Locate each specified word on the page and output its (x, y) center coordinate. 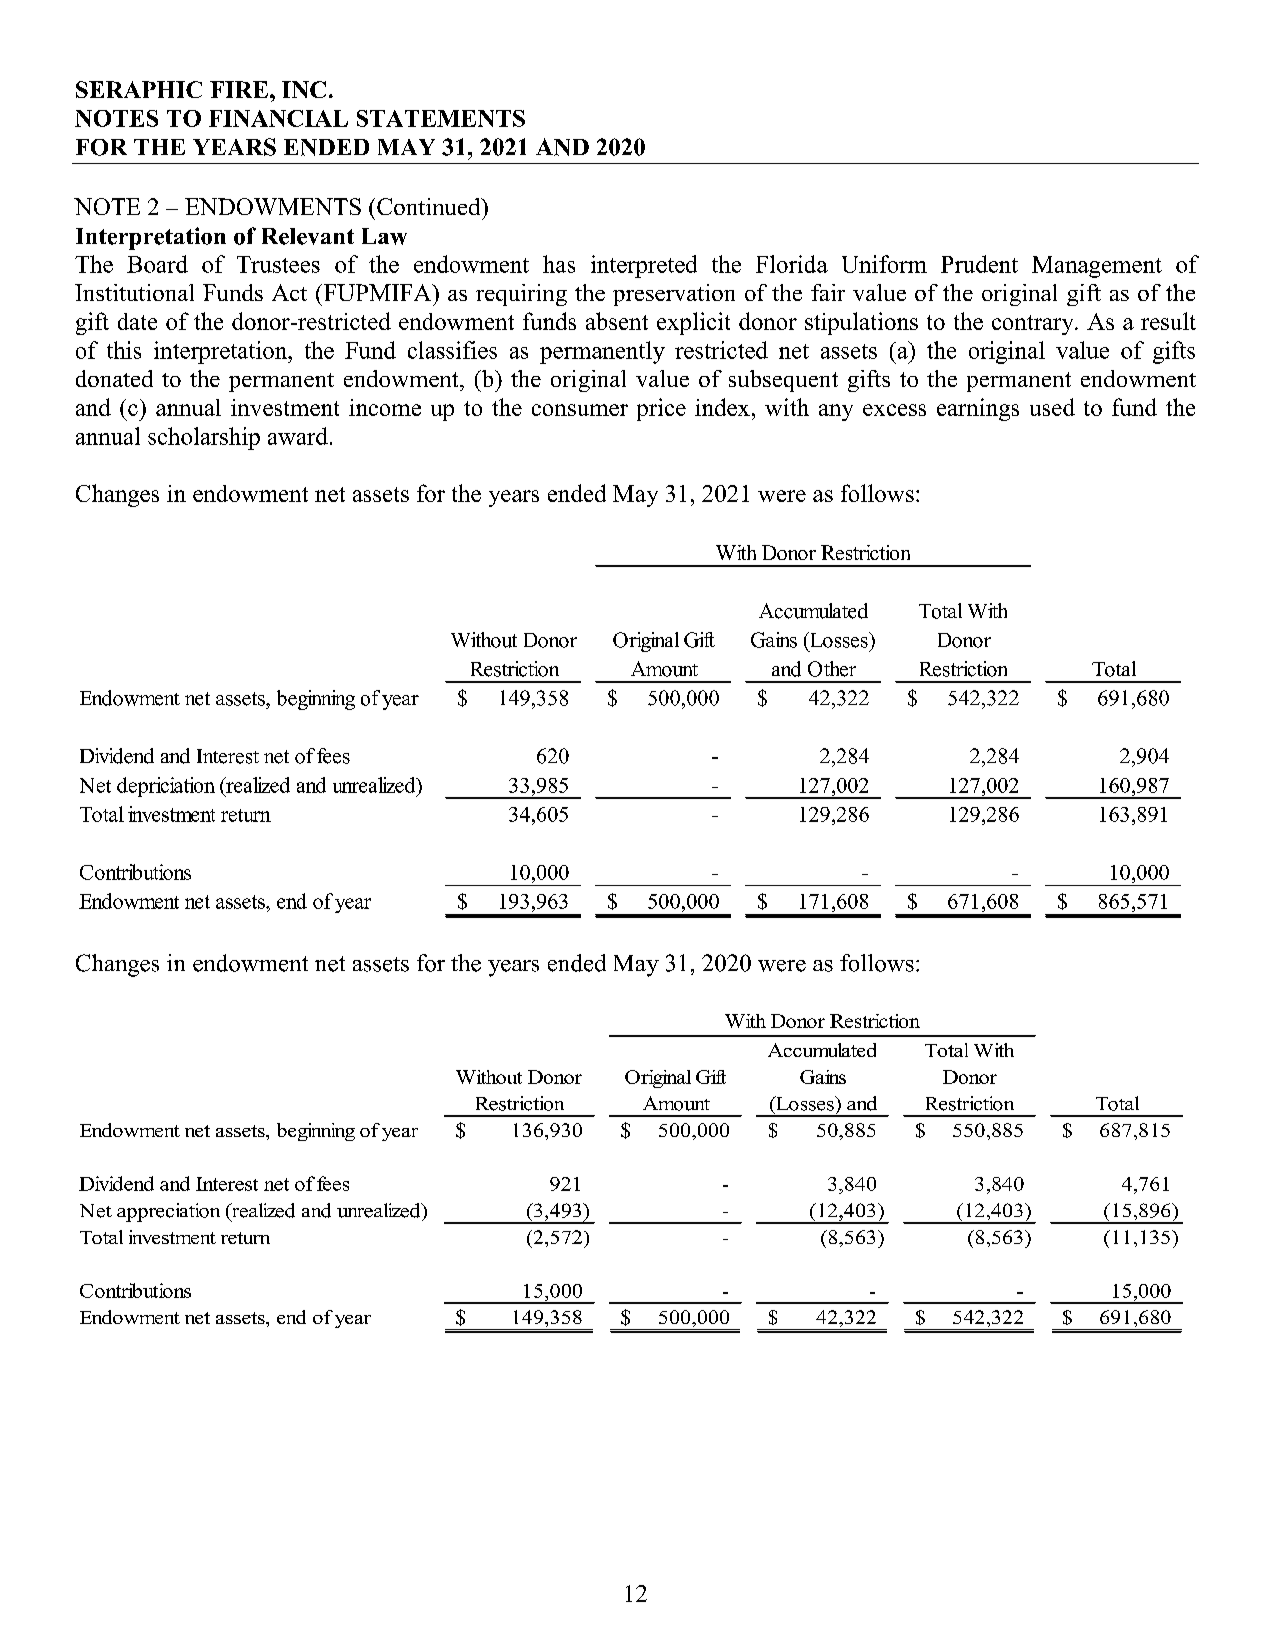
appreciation (168, 1212)
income (385, 407)
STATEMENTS (441, 118)
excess (894, 410)
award (298, 436)
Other (832, 669)
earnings (978, 409)
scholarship (204, 438)
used (1052, 407)
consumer (580, 410)
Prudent (979, 264)
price (661, 409)
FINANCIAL (278, 118)
